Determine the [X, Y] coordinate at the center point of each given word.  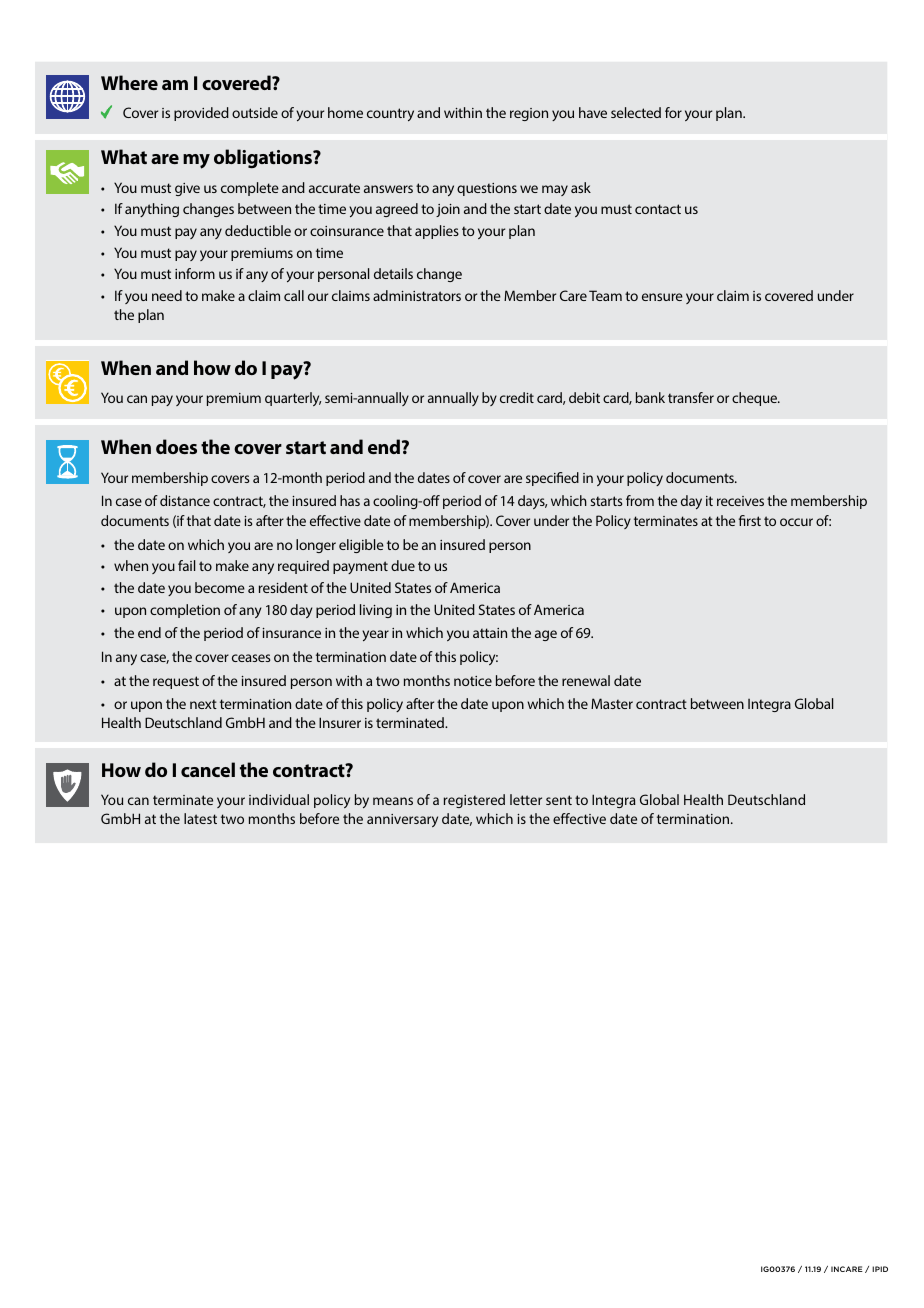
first [750, 520]
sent [559, 800]
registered [474, 801]
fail [186, 565]
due [403, 565]
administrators [417, 295]
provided [201, 114]
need [167, 295]
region [529, 114]
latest [200, 818]
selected [636, 112]
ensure [662, 297]
